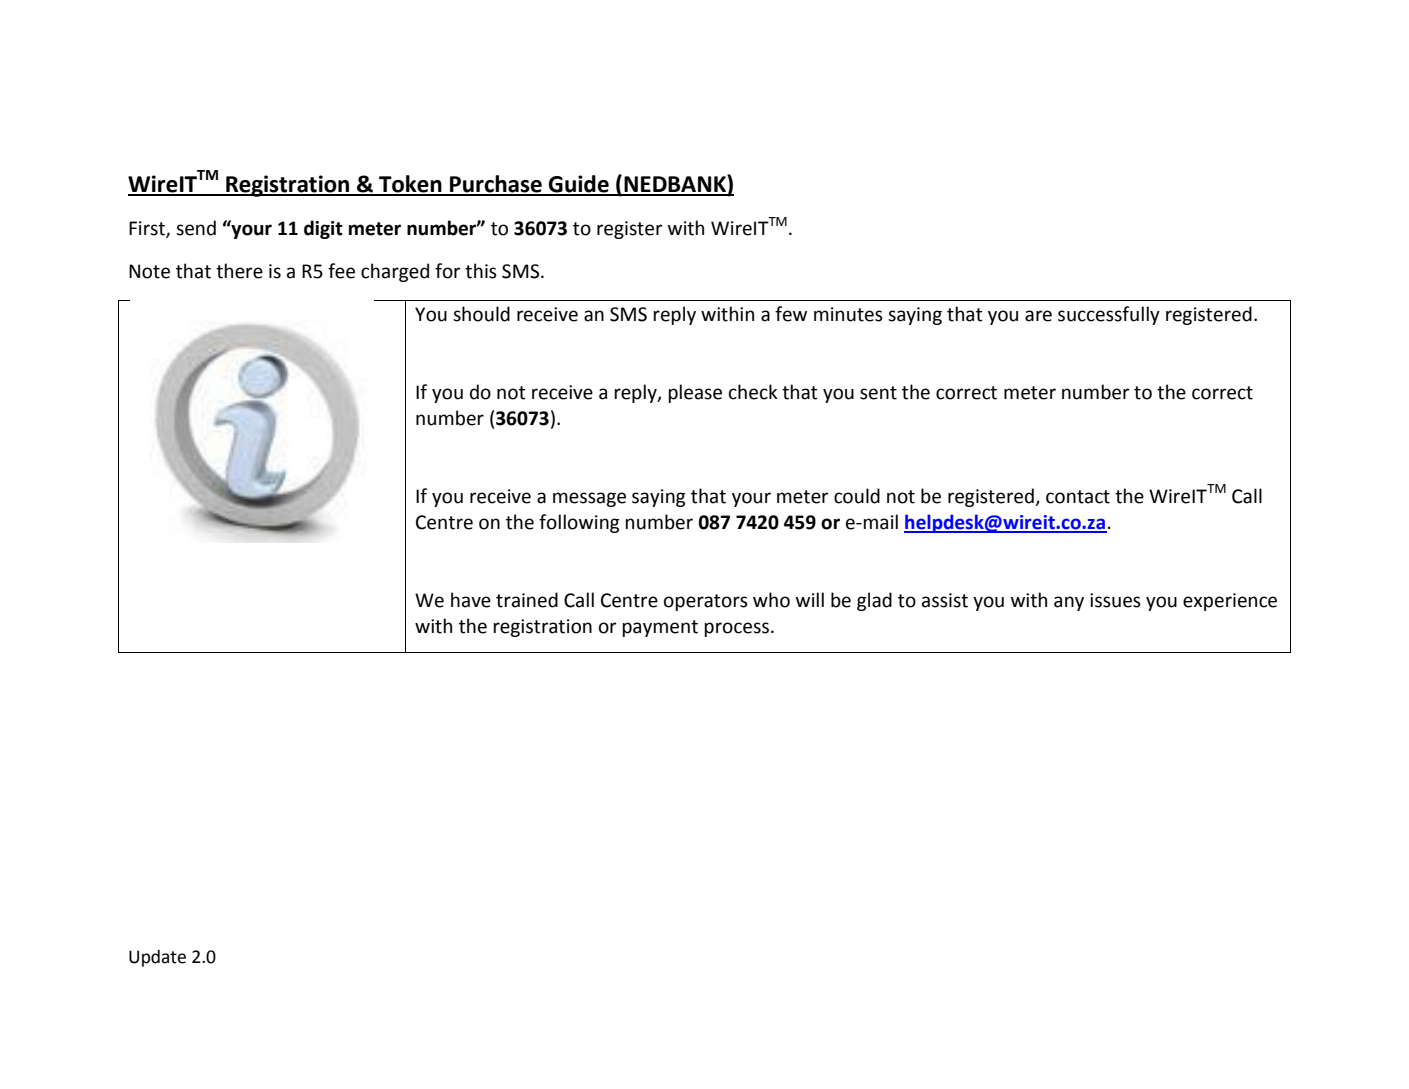  What do you see at coordinates (1115, 600) in the page?
I see `issues` at bounding box center [1115, 600].
